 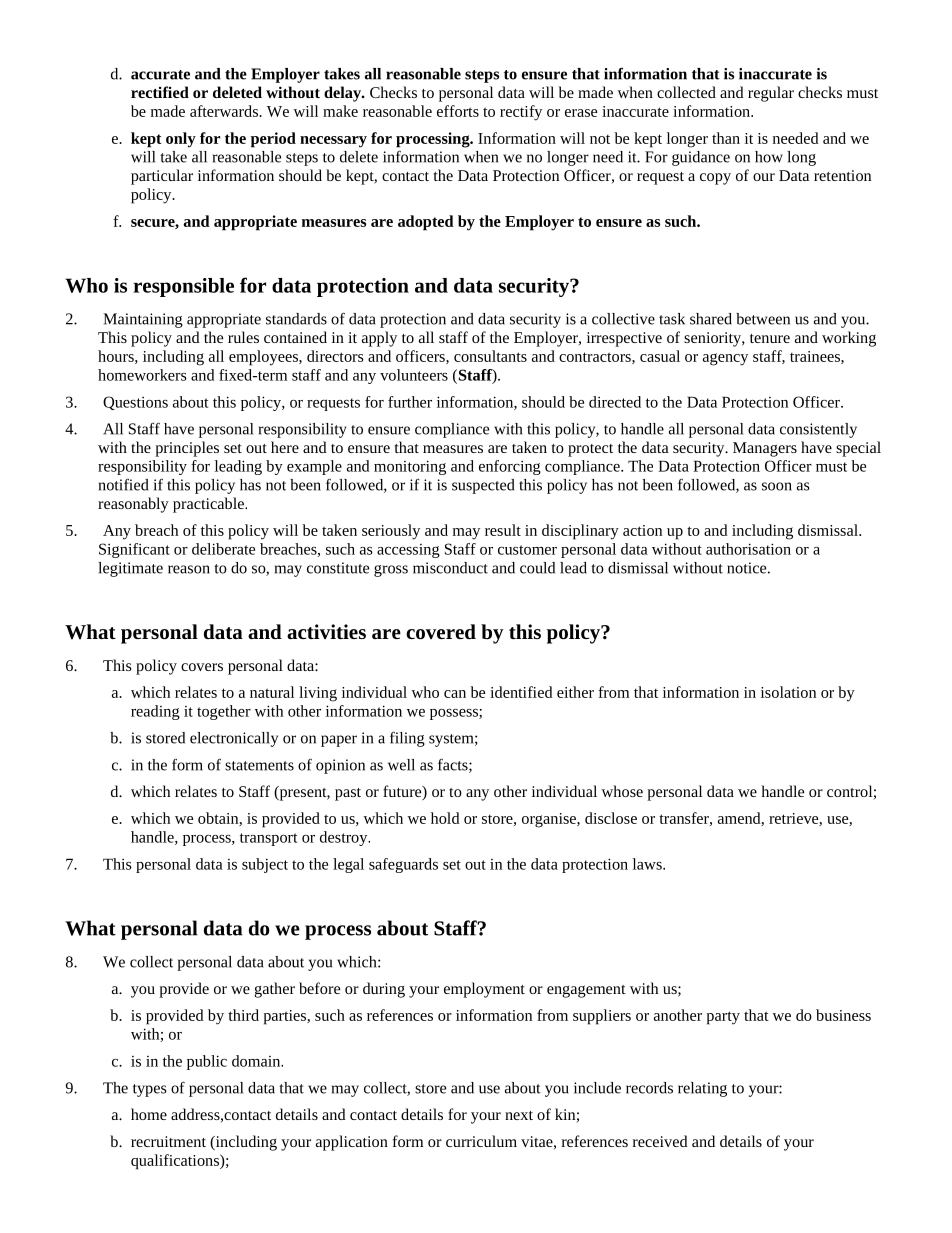 I want to click on enforcing, so click(x=510, y=467).
